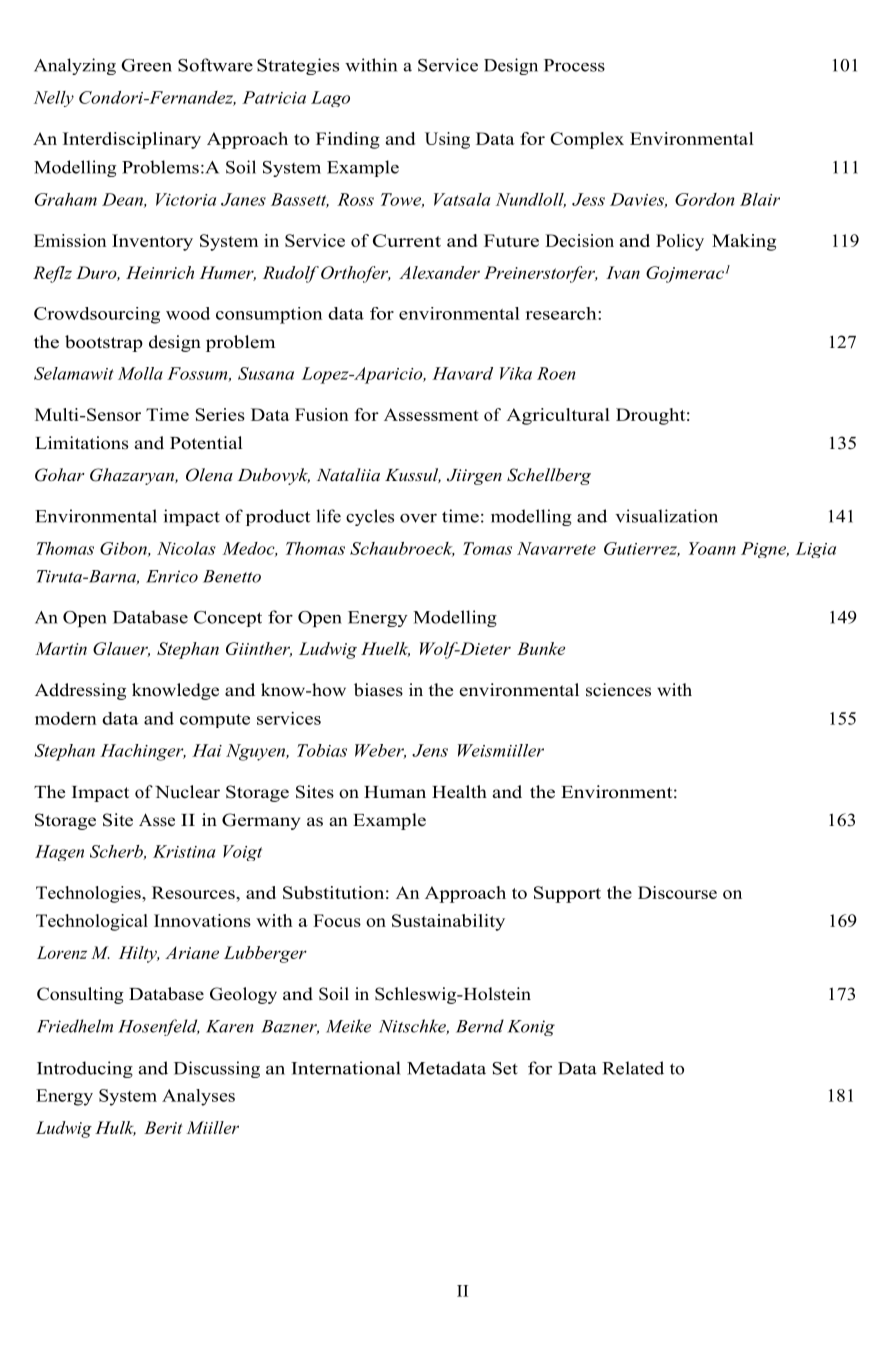 The width and height of the screenshot is (890, 1372). What do you see at coordinates (163, 1127) in the screenshot?
I see `Berit` at bounding box center [163, 1127].
